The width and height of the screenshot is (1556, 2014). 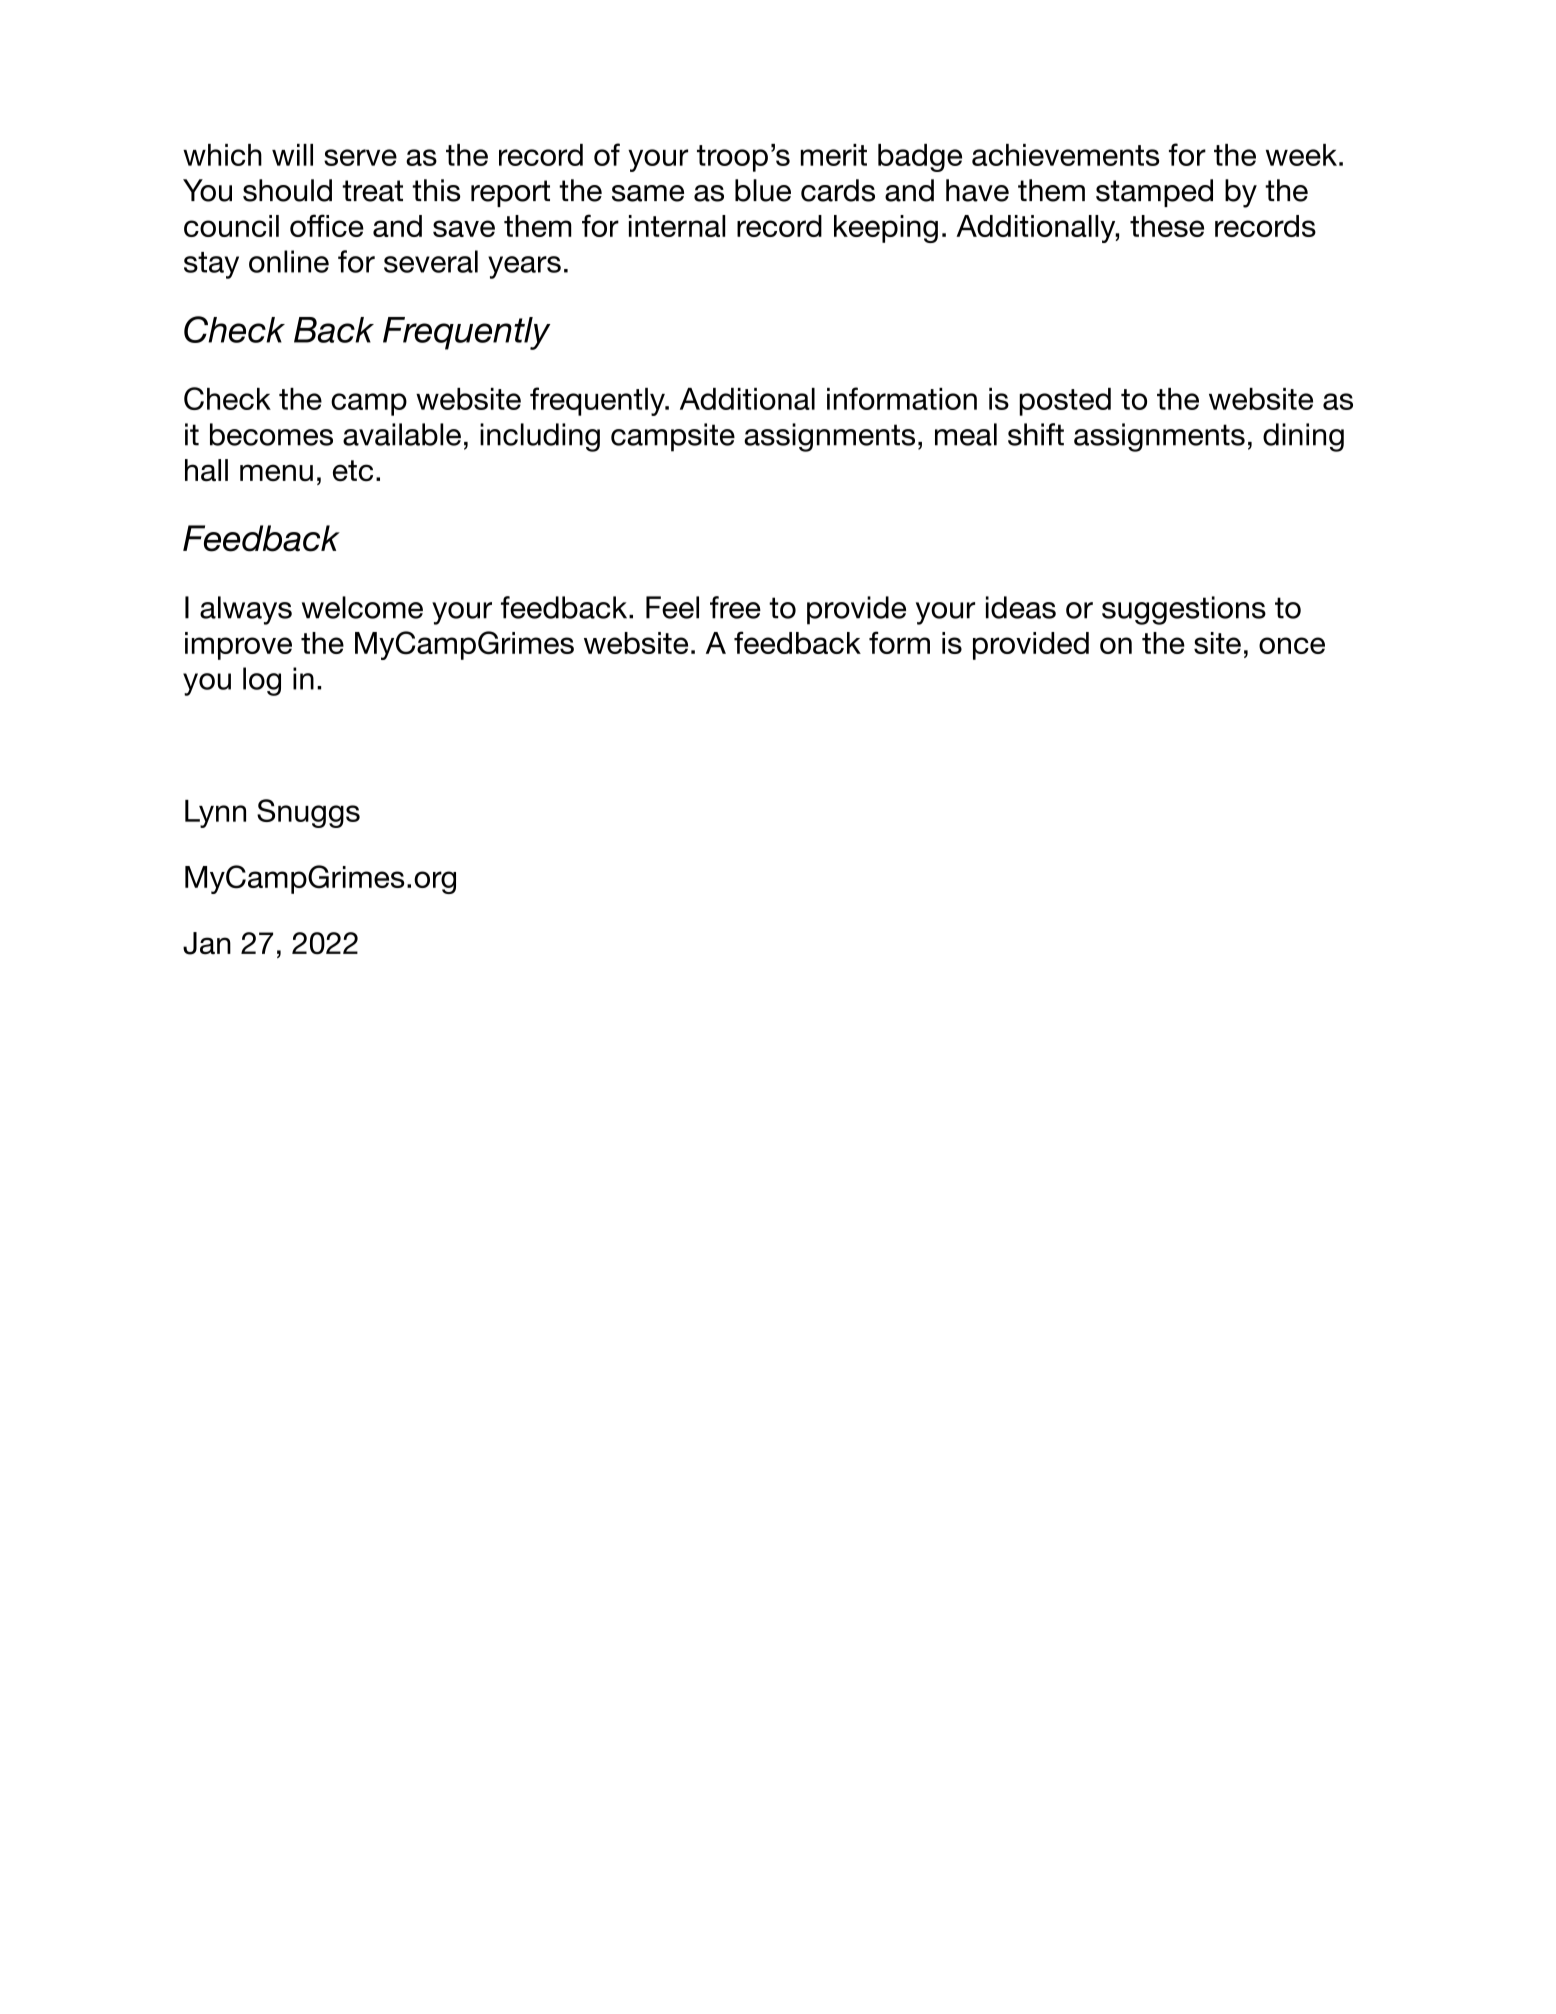 I want to click on Lynn, so click(x=215, y=814).
